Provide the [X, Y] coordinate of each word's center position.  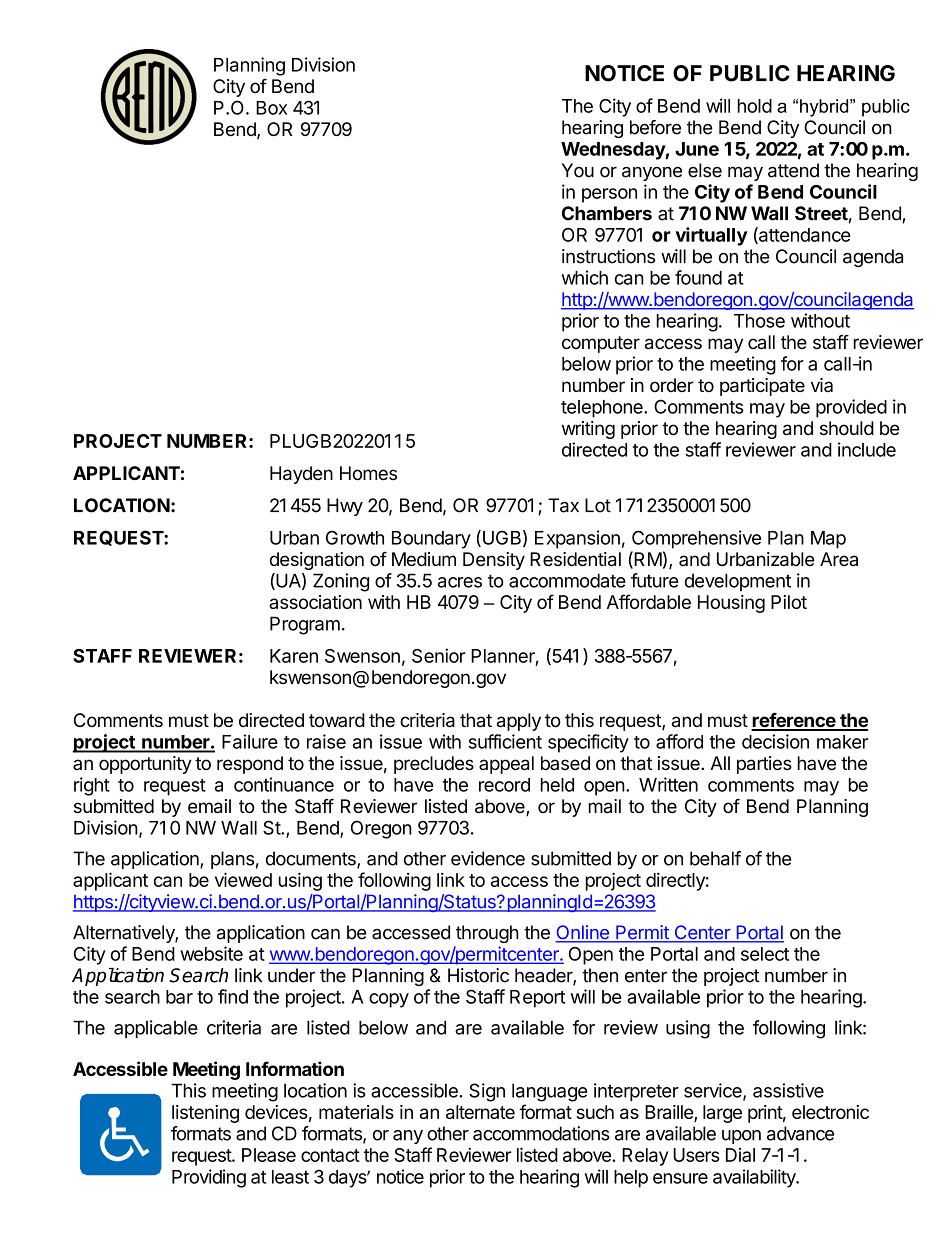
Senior [439, 655]
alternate [480, 1112]
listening [205, 1114]
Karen [294, 656]
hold [755, 106]
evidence [488, 858]
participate [762, 387]
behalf [715, 858]
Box [271, 108]
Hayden [301, 475]
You [578, 170]
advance [800, 1133]
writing [588, 430]
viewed [243, 879]
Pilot [789, 602]
